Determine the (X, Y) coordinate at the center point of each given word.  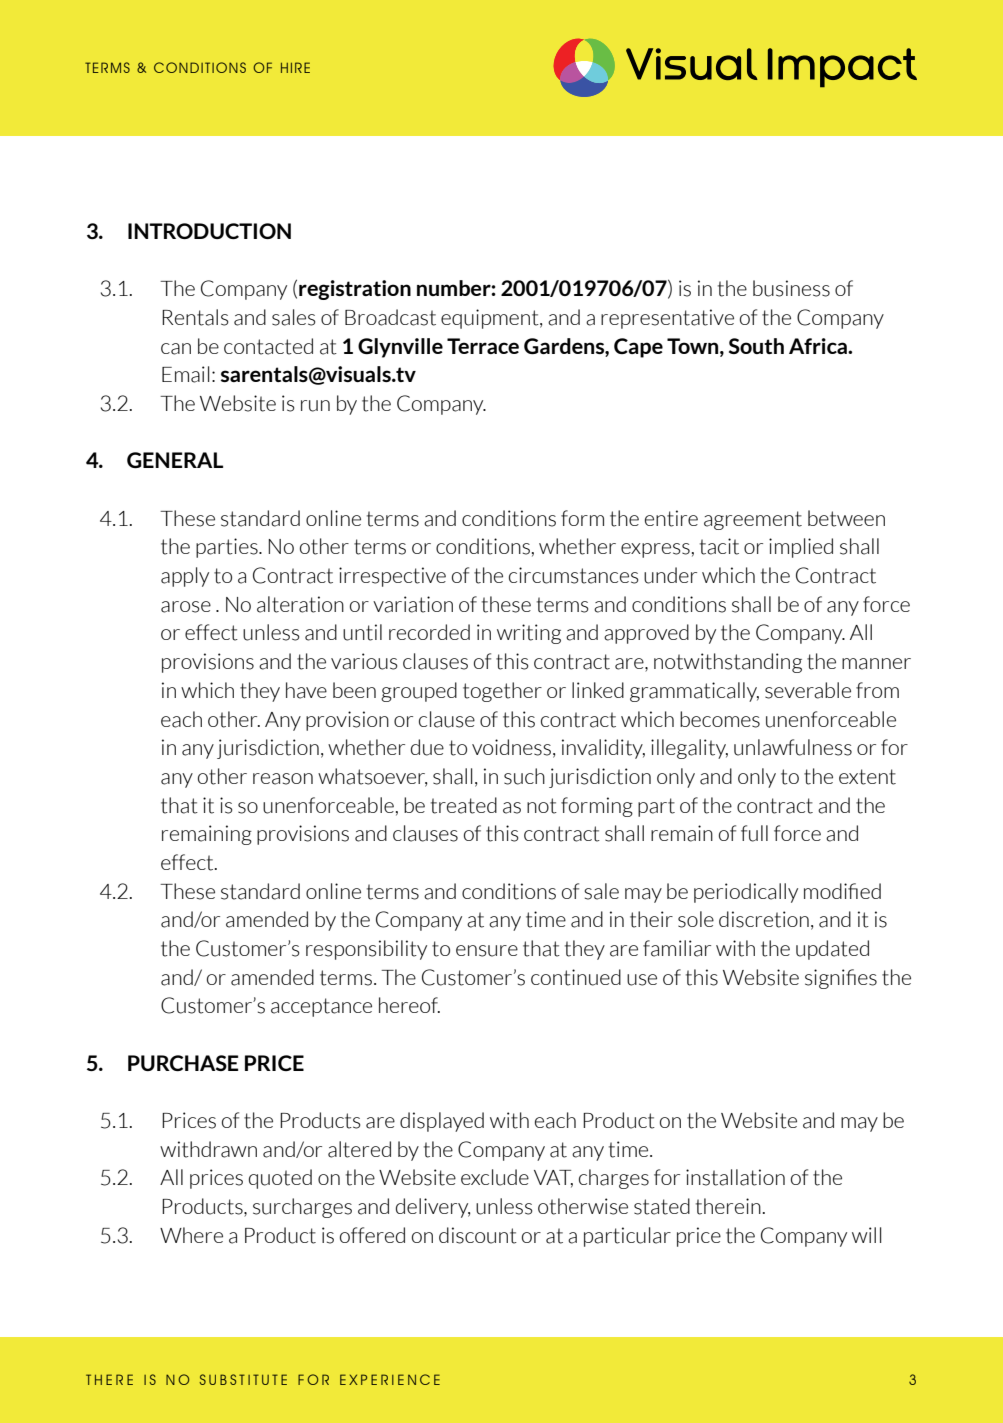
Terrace (483, 346)
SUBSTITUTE (243, 1379)
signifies (841, 979)
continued (576, 977)
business (791, 288)
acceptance (321, 1007)
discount (478, 1235)
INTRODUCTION (209, 231)
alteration (300, 604)
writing (529, 634)
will (866, 1235)
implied (801, 548)
